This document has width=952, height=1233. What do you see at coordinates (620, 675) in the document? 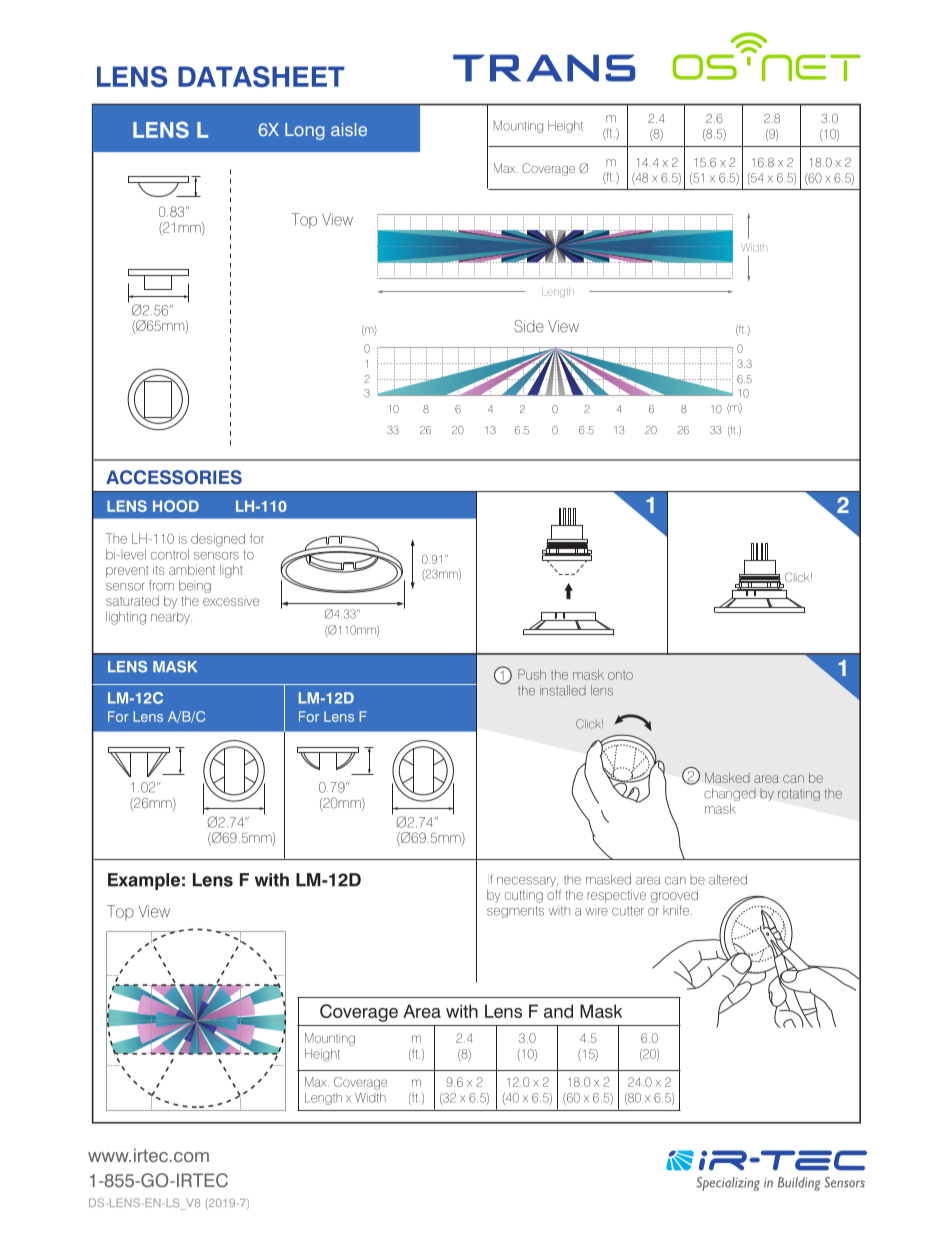
I see `onto` at bounding box center [620, 675].
